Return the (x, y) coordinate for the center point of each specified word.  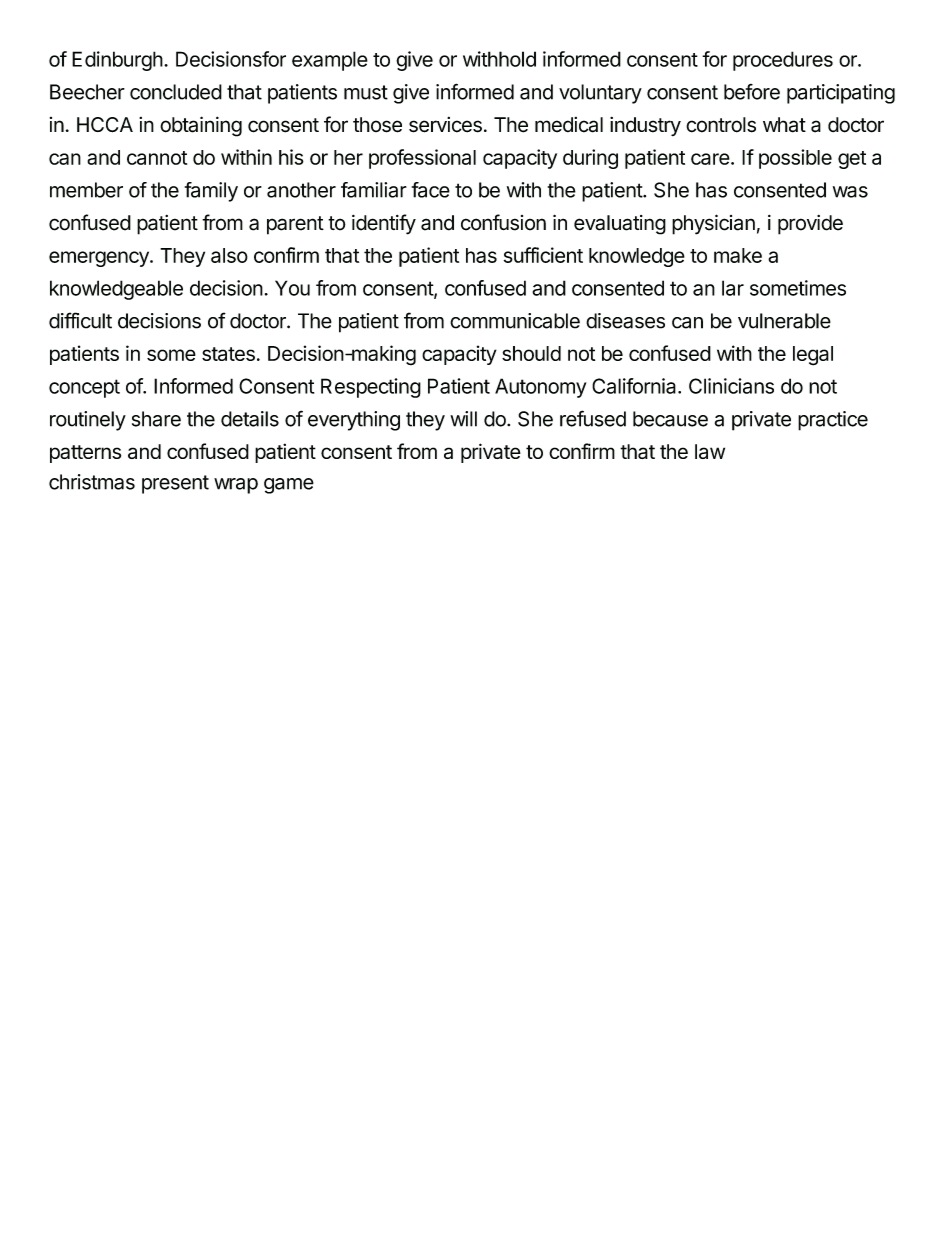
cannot (157, 158)
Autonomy (540, 388)
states (228, 354)
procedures (783, 61)
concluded (176, 92)
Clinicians (731, 386)
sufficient (543, 255)
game (289, 486)
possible (795, 159)
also (229, 255)
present (175, 484)
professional (422, 159)
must (366, 92)
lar (733, 288)
